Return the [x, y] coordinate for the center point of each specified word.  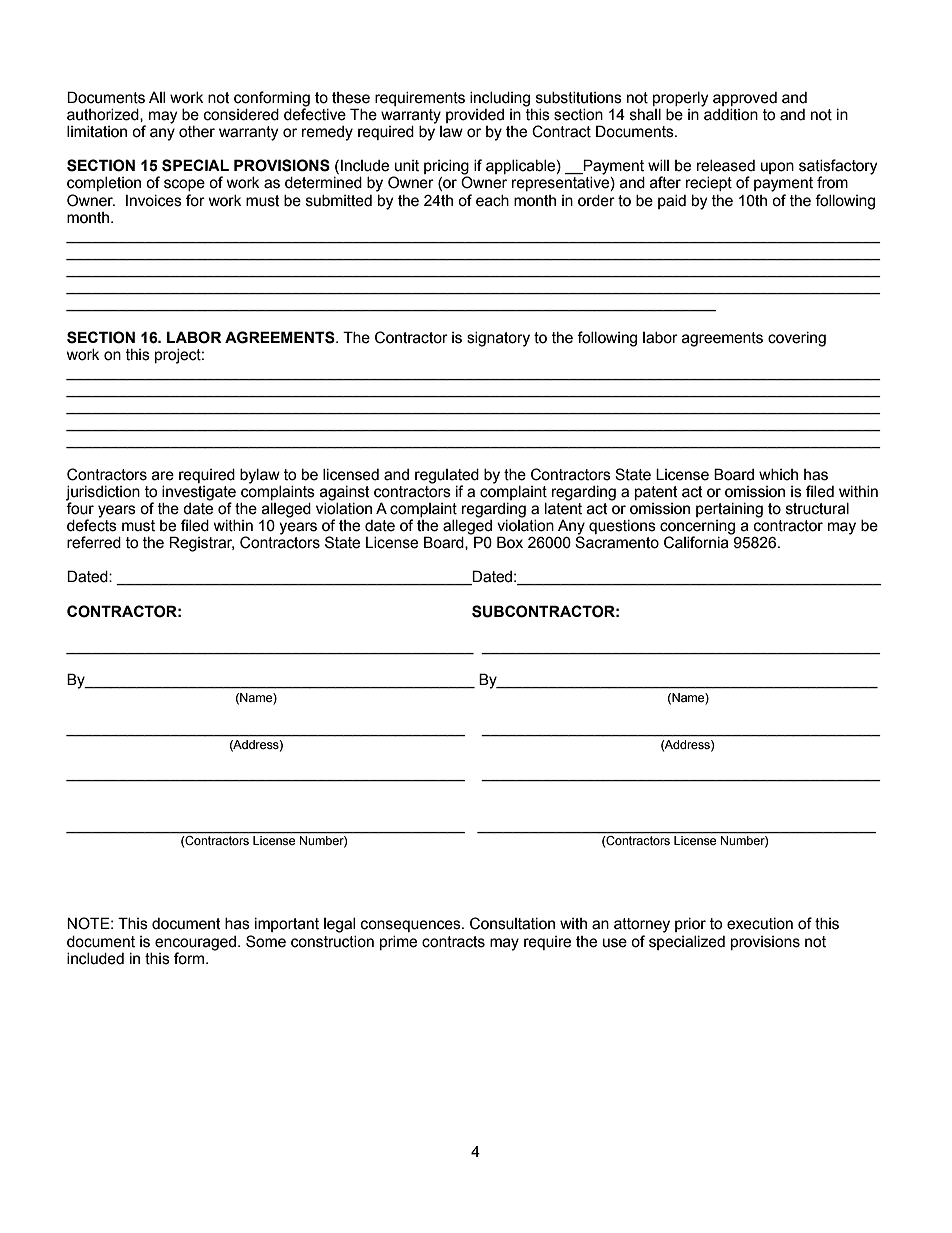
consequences [412, 926]
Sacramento [617, 541]
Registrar [201, 544]
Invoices [154, 201]
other [197, 132]
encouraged [197, 943]
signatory [498, 339]
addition [730, 113]
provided [475, 116]
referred [94, 542]
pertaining [729, 510]
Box [510, 542]
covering [797, 339]
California [697, 541]
